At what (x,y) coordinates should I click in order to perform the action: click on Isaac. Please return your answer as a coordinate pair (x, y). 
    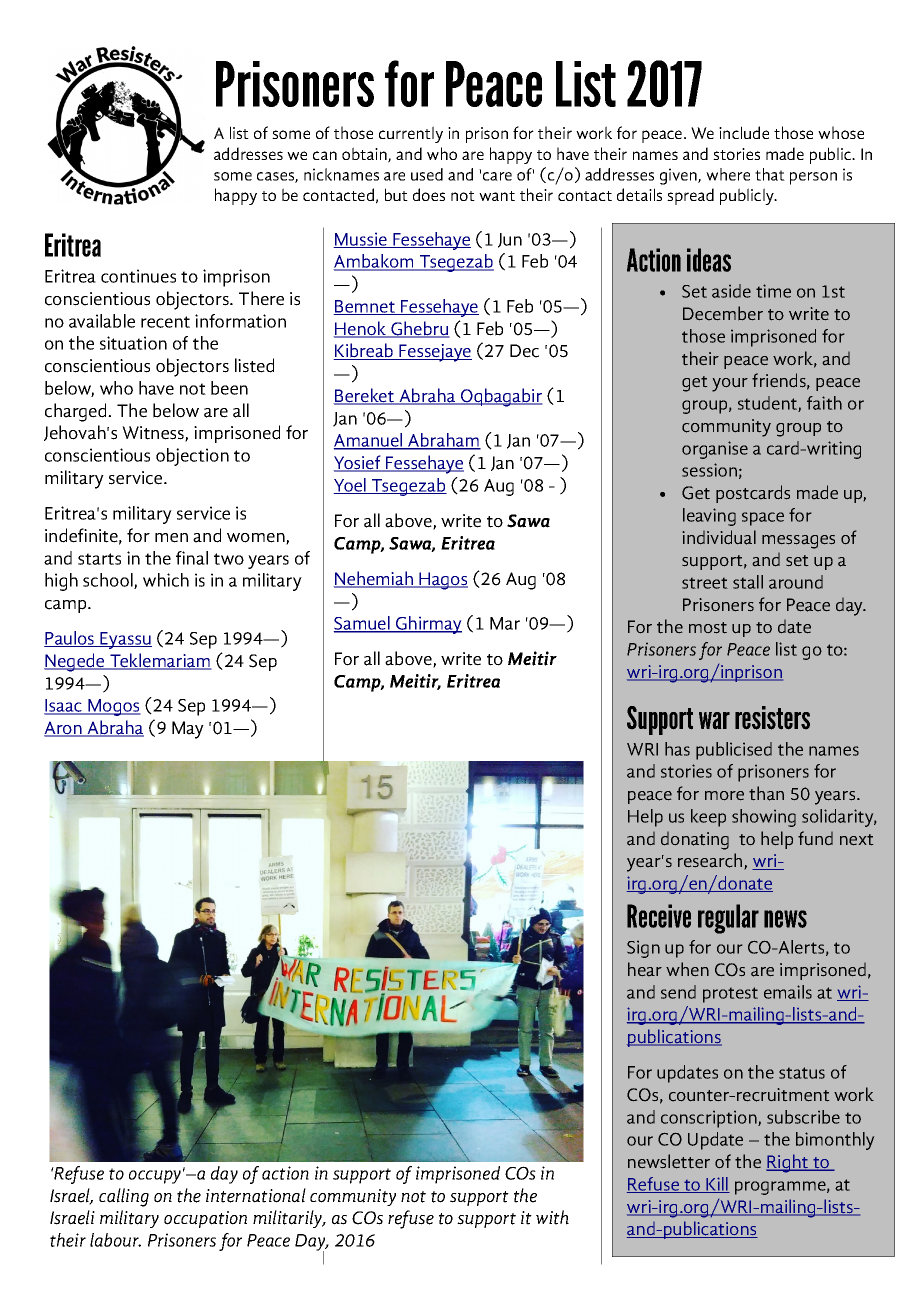
    Looking at the image, I should click on (64, 707).
